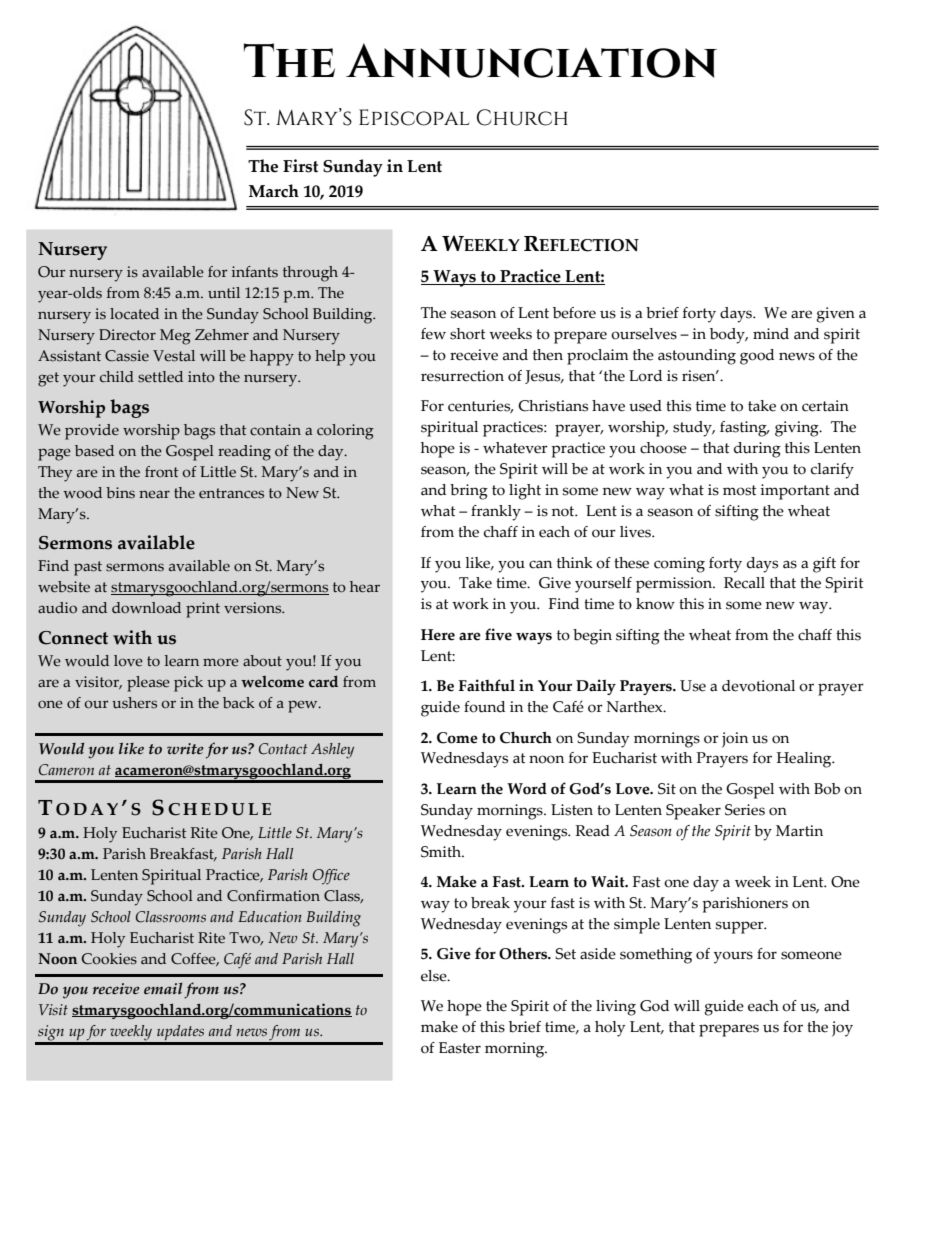 This image has width=952, height=1233. What do you see at coordinates (283, 749) in the image?
I see `Contact` at bounding box center [283, 749].
